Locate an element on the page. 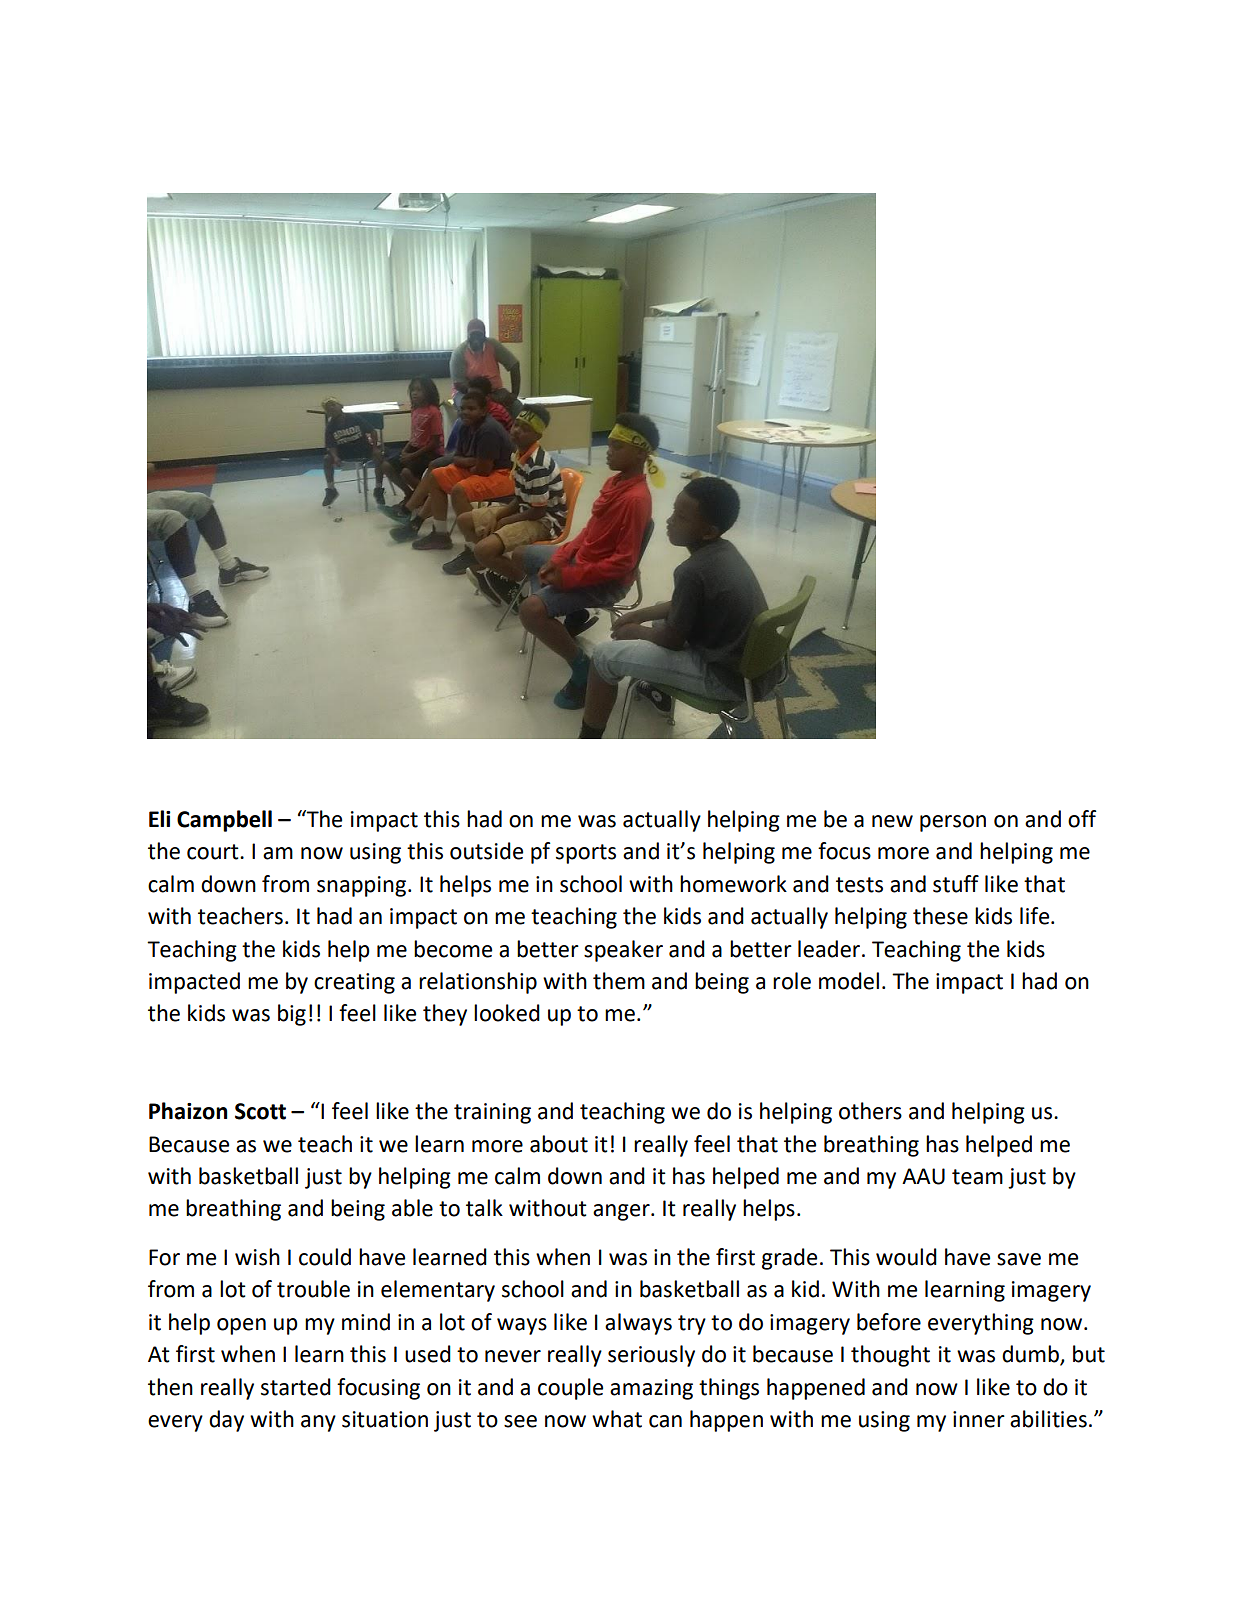 Image resolution: width=1255 pixels, height=1623 pixels. anger is located at coordinates (622, 1212).
